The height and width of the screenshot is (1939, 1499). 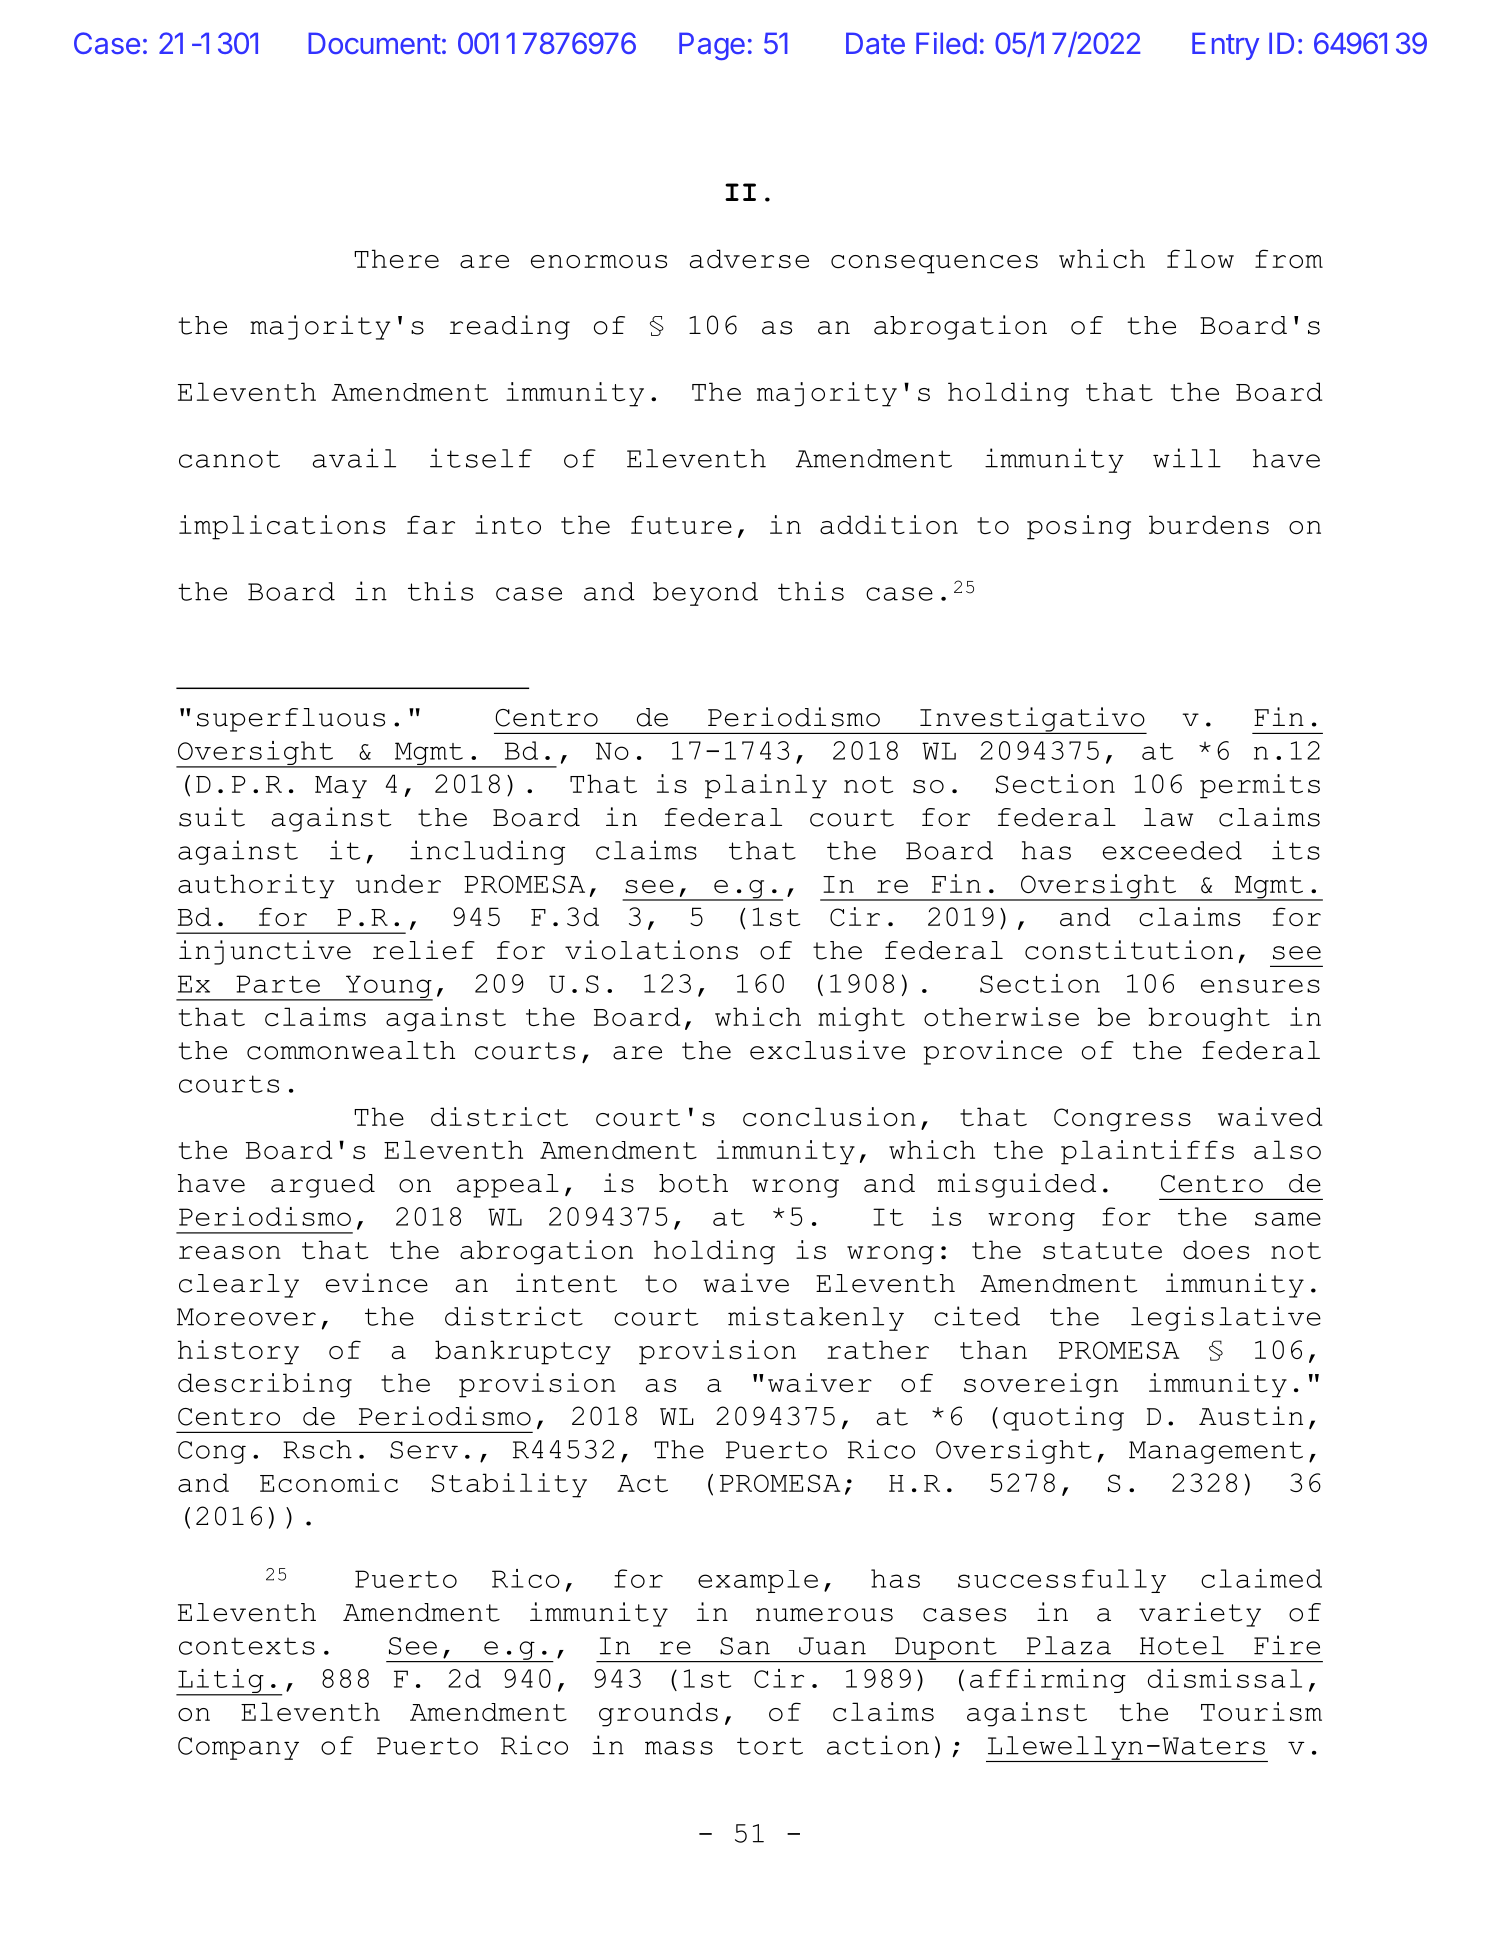 I want to click on contexts, so click(x=247, y=1646).
